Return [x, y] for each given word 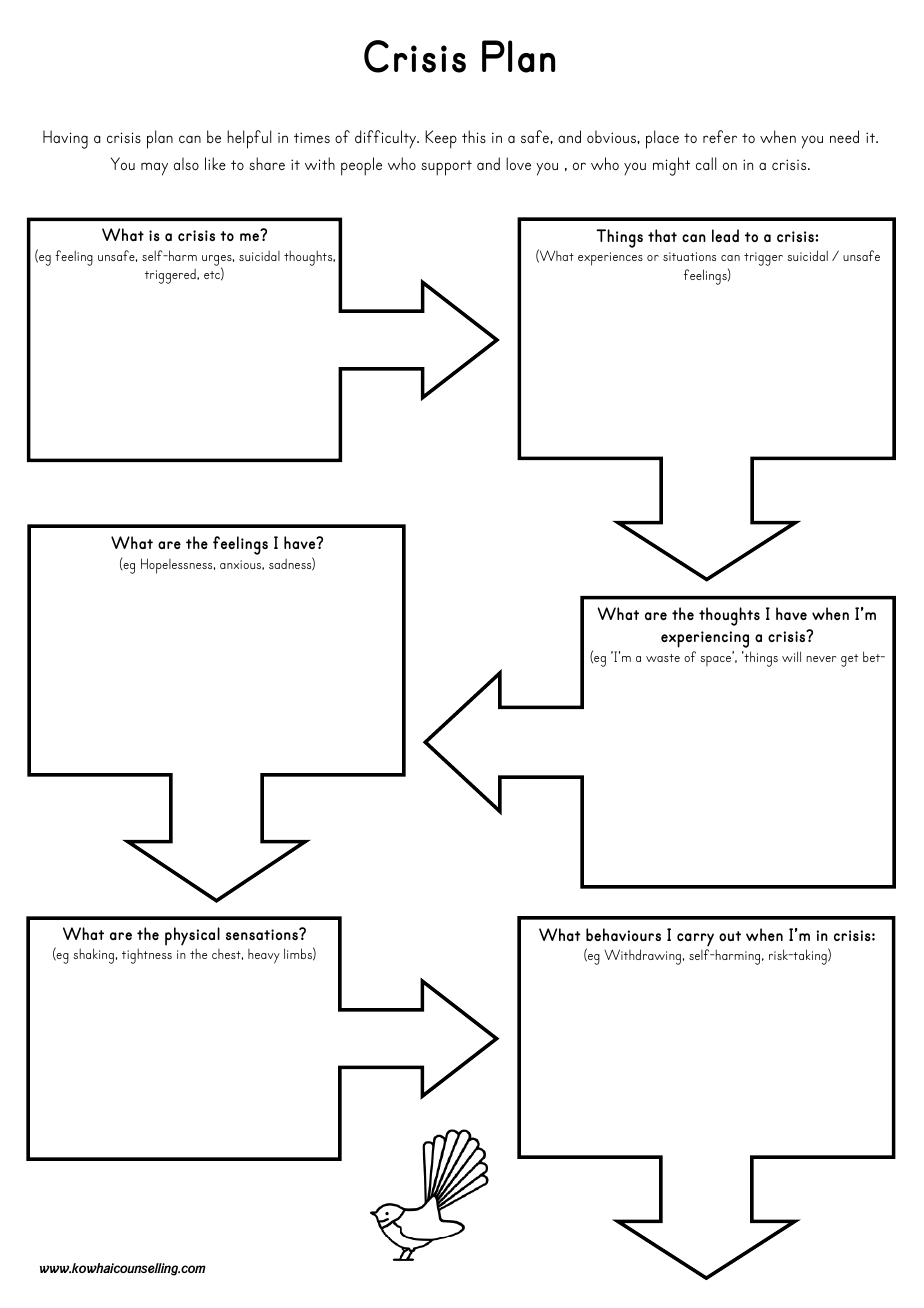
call [706, 163]
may [154, 169]
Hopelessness [178, 566]
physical [192, 936]
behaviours [623, 934]
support [446, 168]
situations [689, 256]
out [730, 936]
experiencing [705, 639]
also [186, 163]
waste [663, 658]
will [791, 656]
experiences [610, 259]
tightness [147, 956]
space [715, 661]
